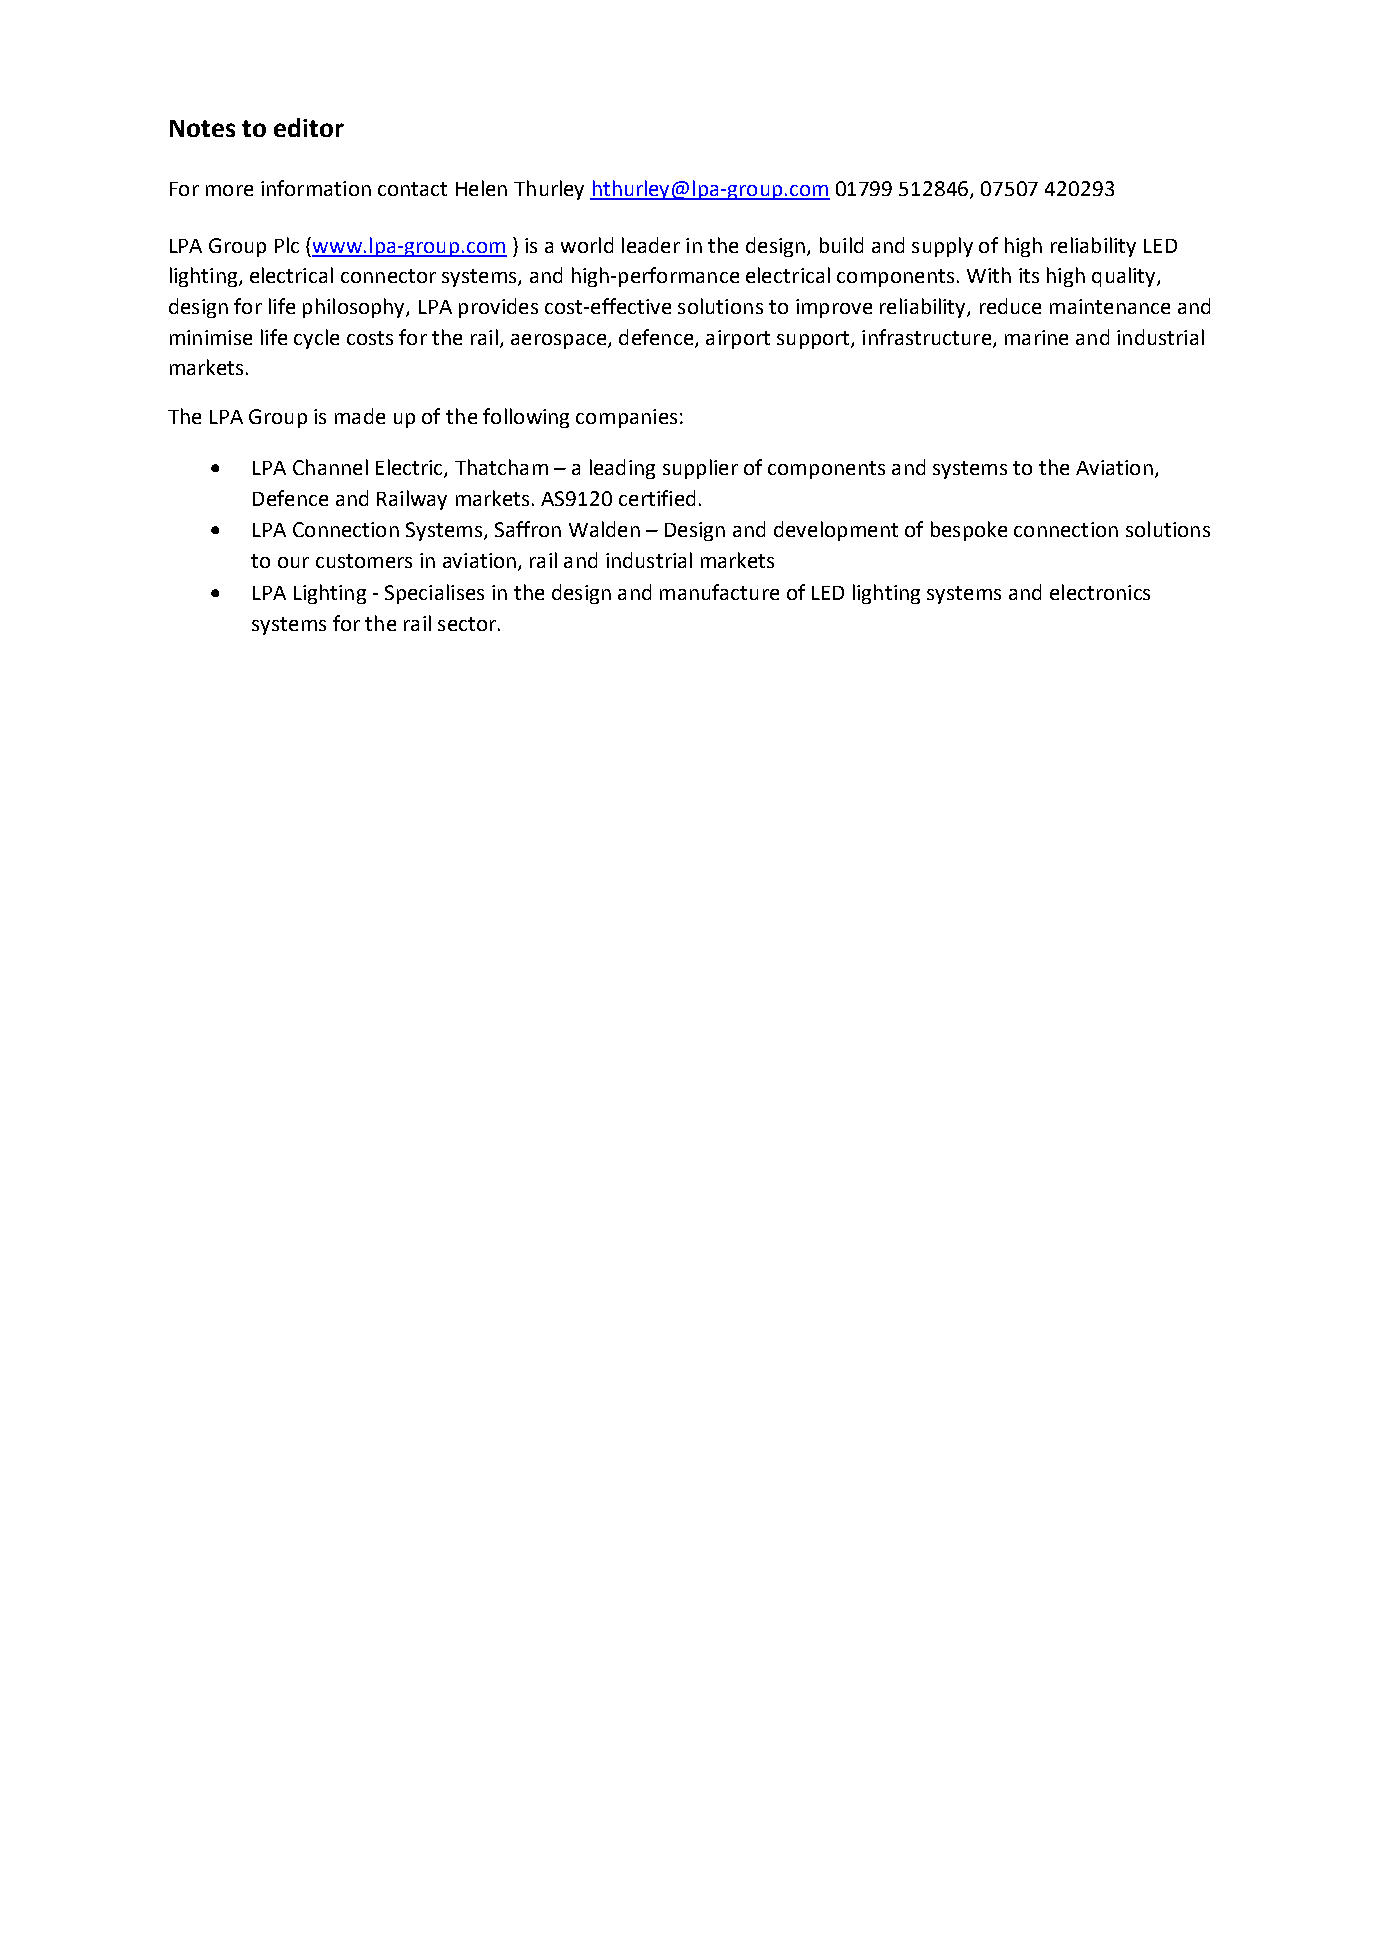  Describe the element at coordinates (942, 247) in the screenshot. I see `supply` at that location.
